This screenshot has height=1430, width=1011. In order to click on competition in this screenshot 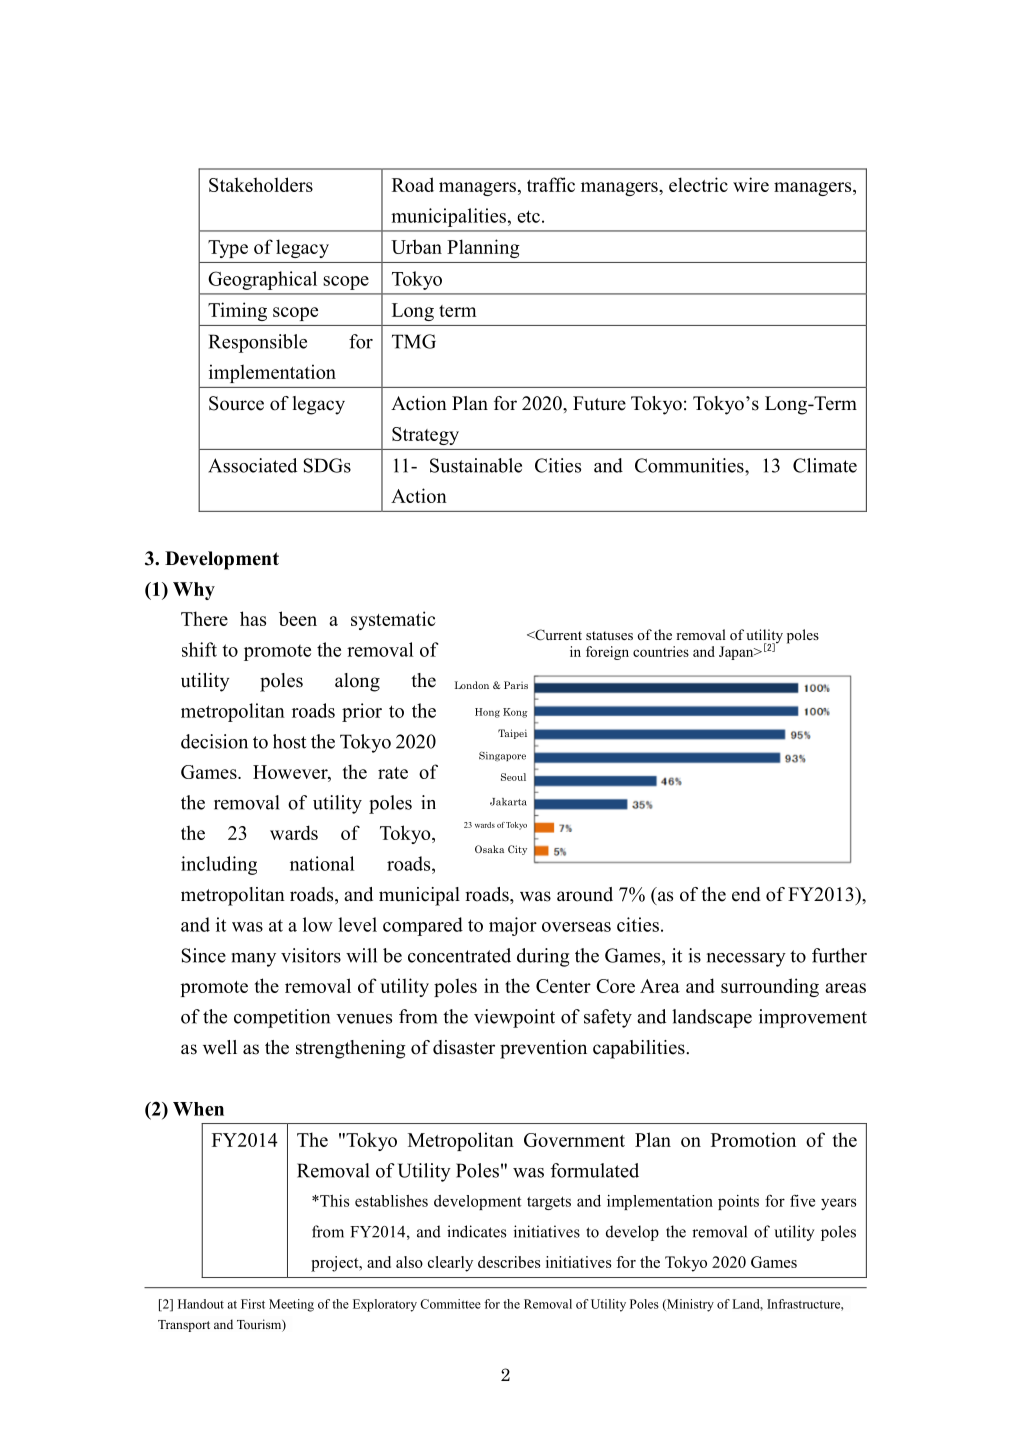, I will do `click(282, 1018)`.
